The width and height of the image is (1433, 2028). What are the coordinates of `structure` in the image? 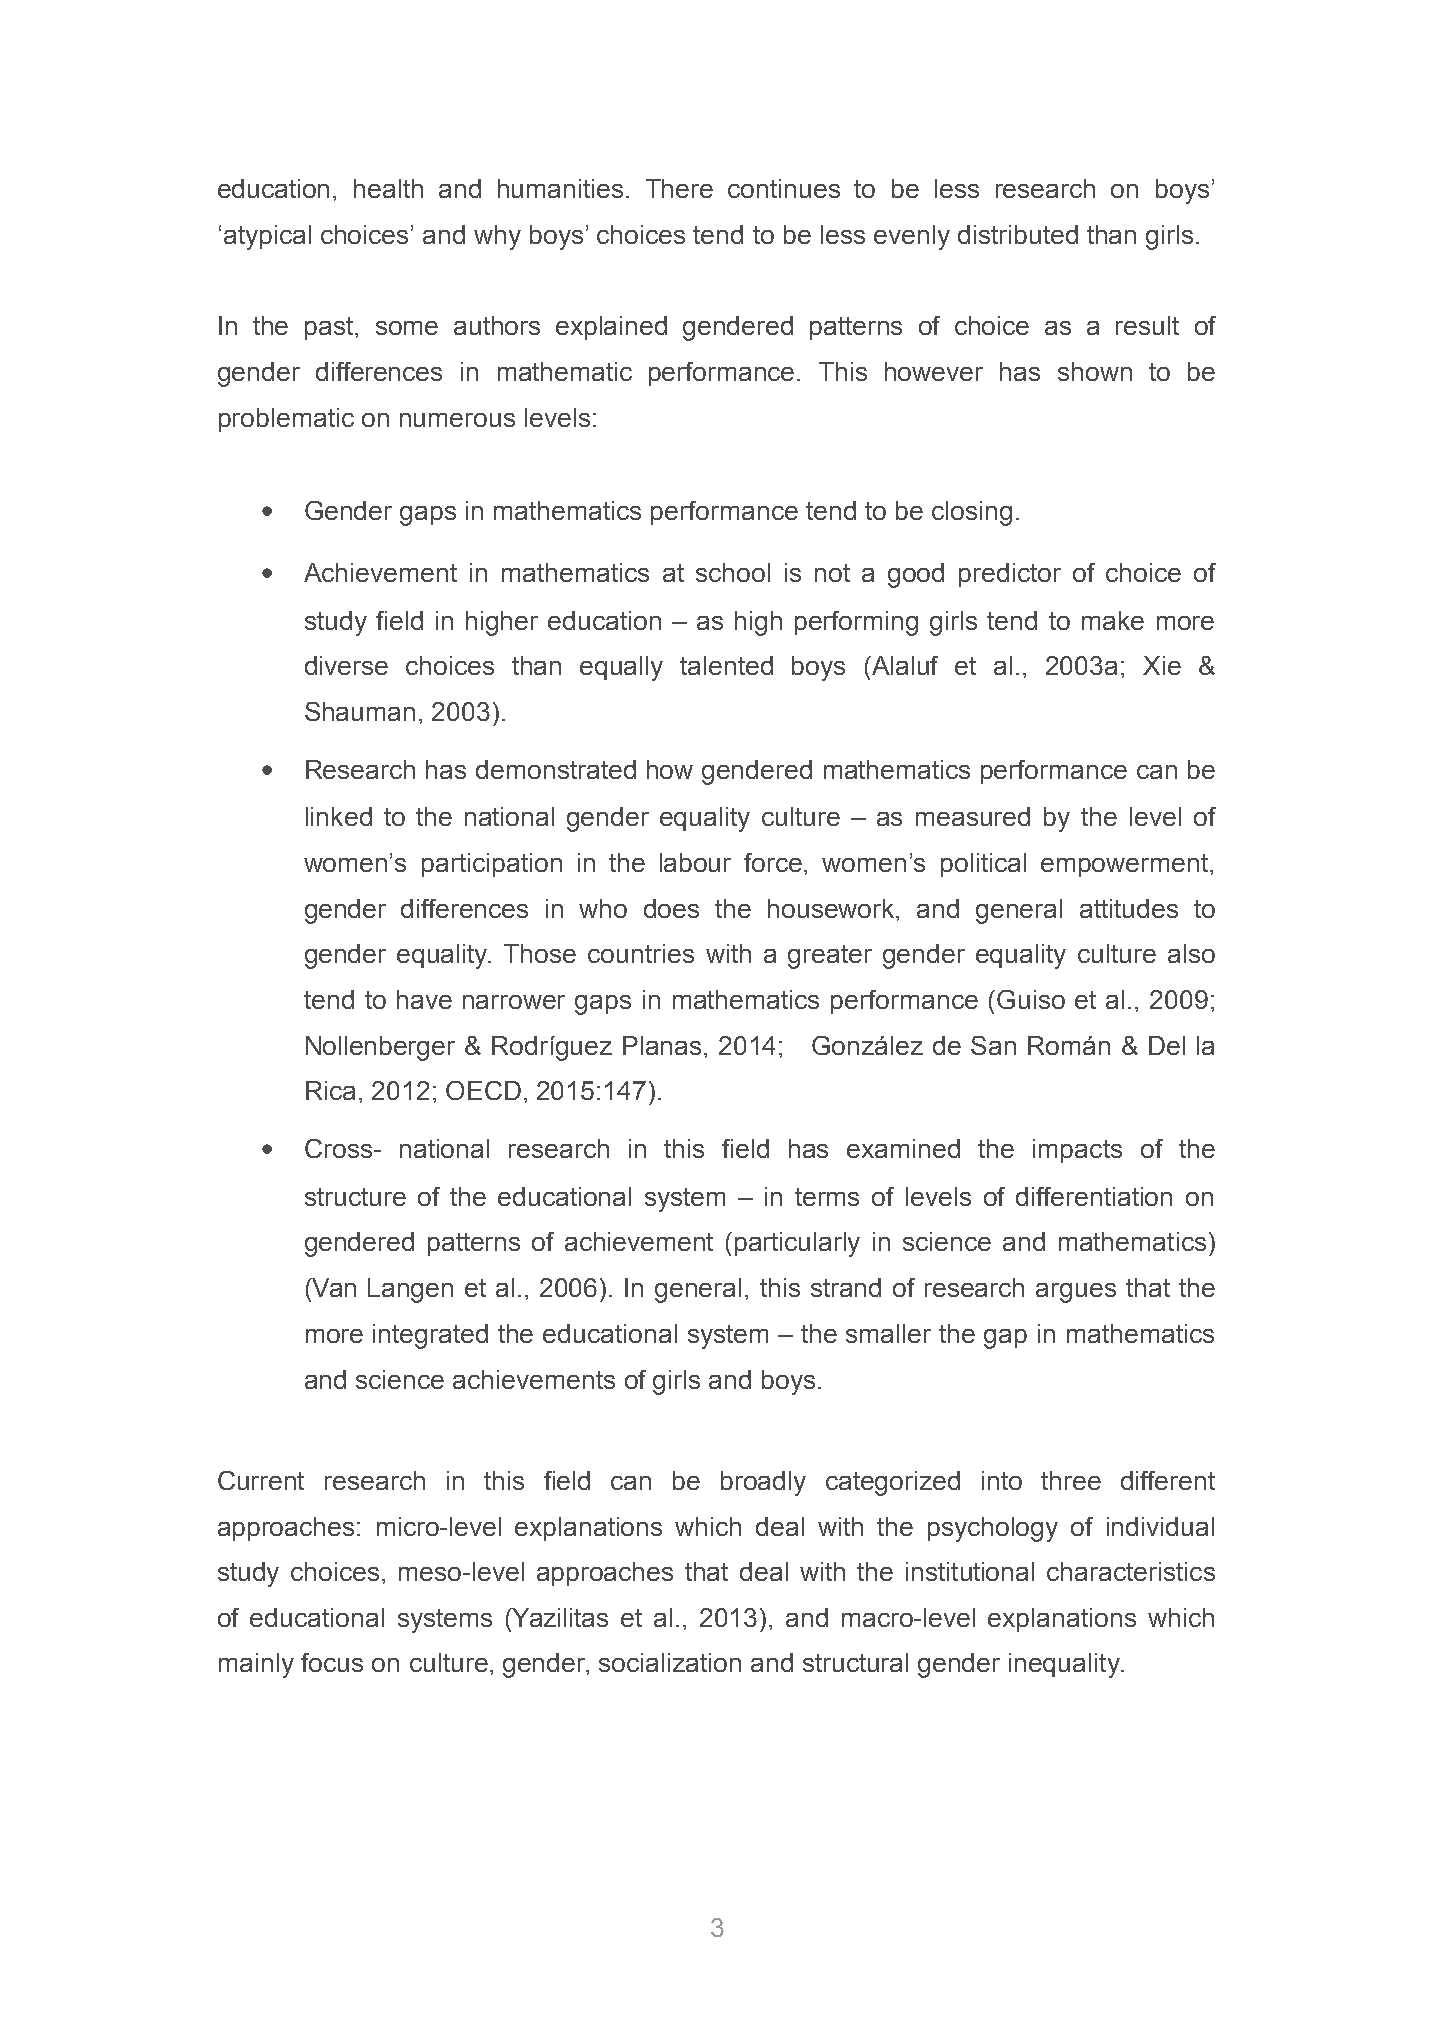 It's located at (355, 1197).
